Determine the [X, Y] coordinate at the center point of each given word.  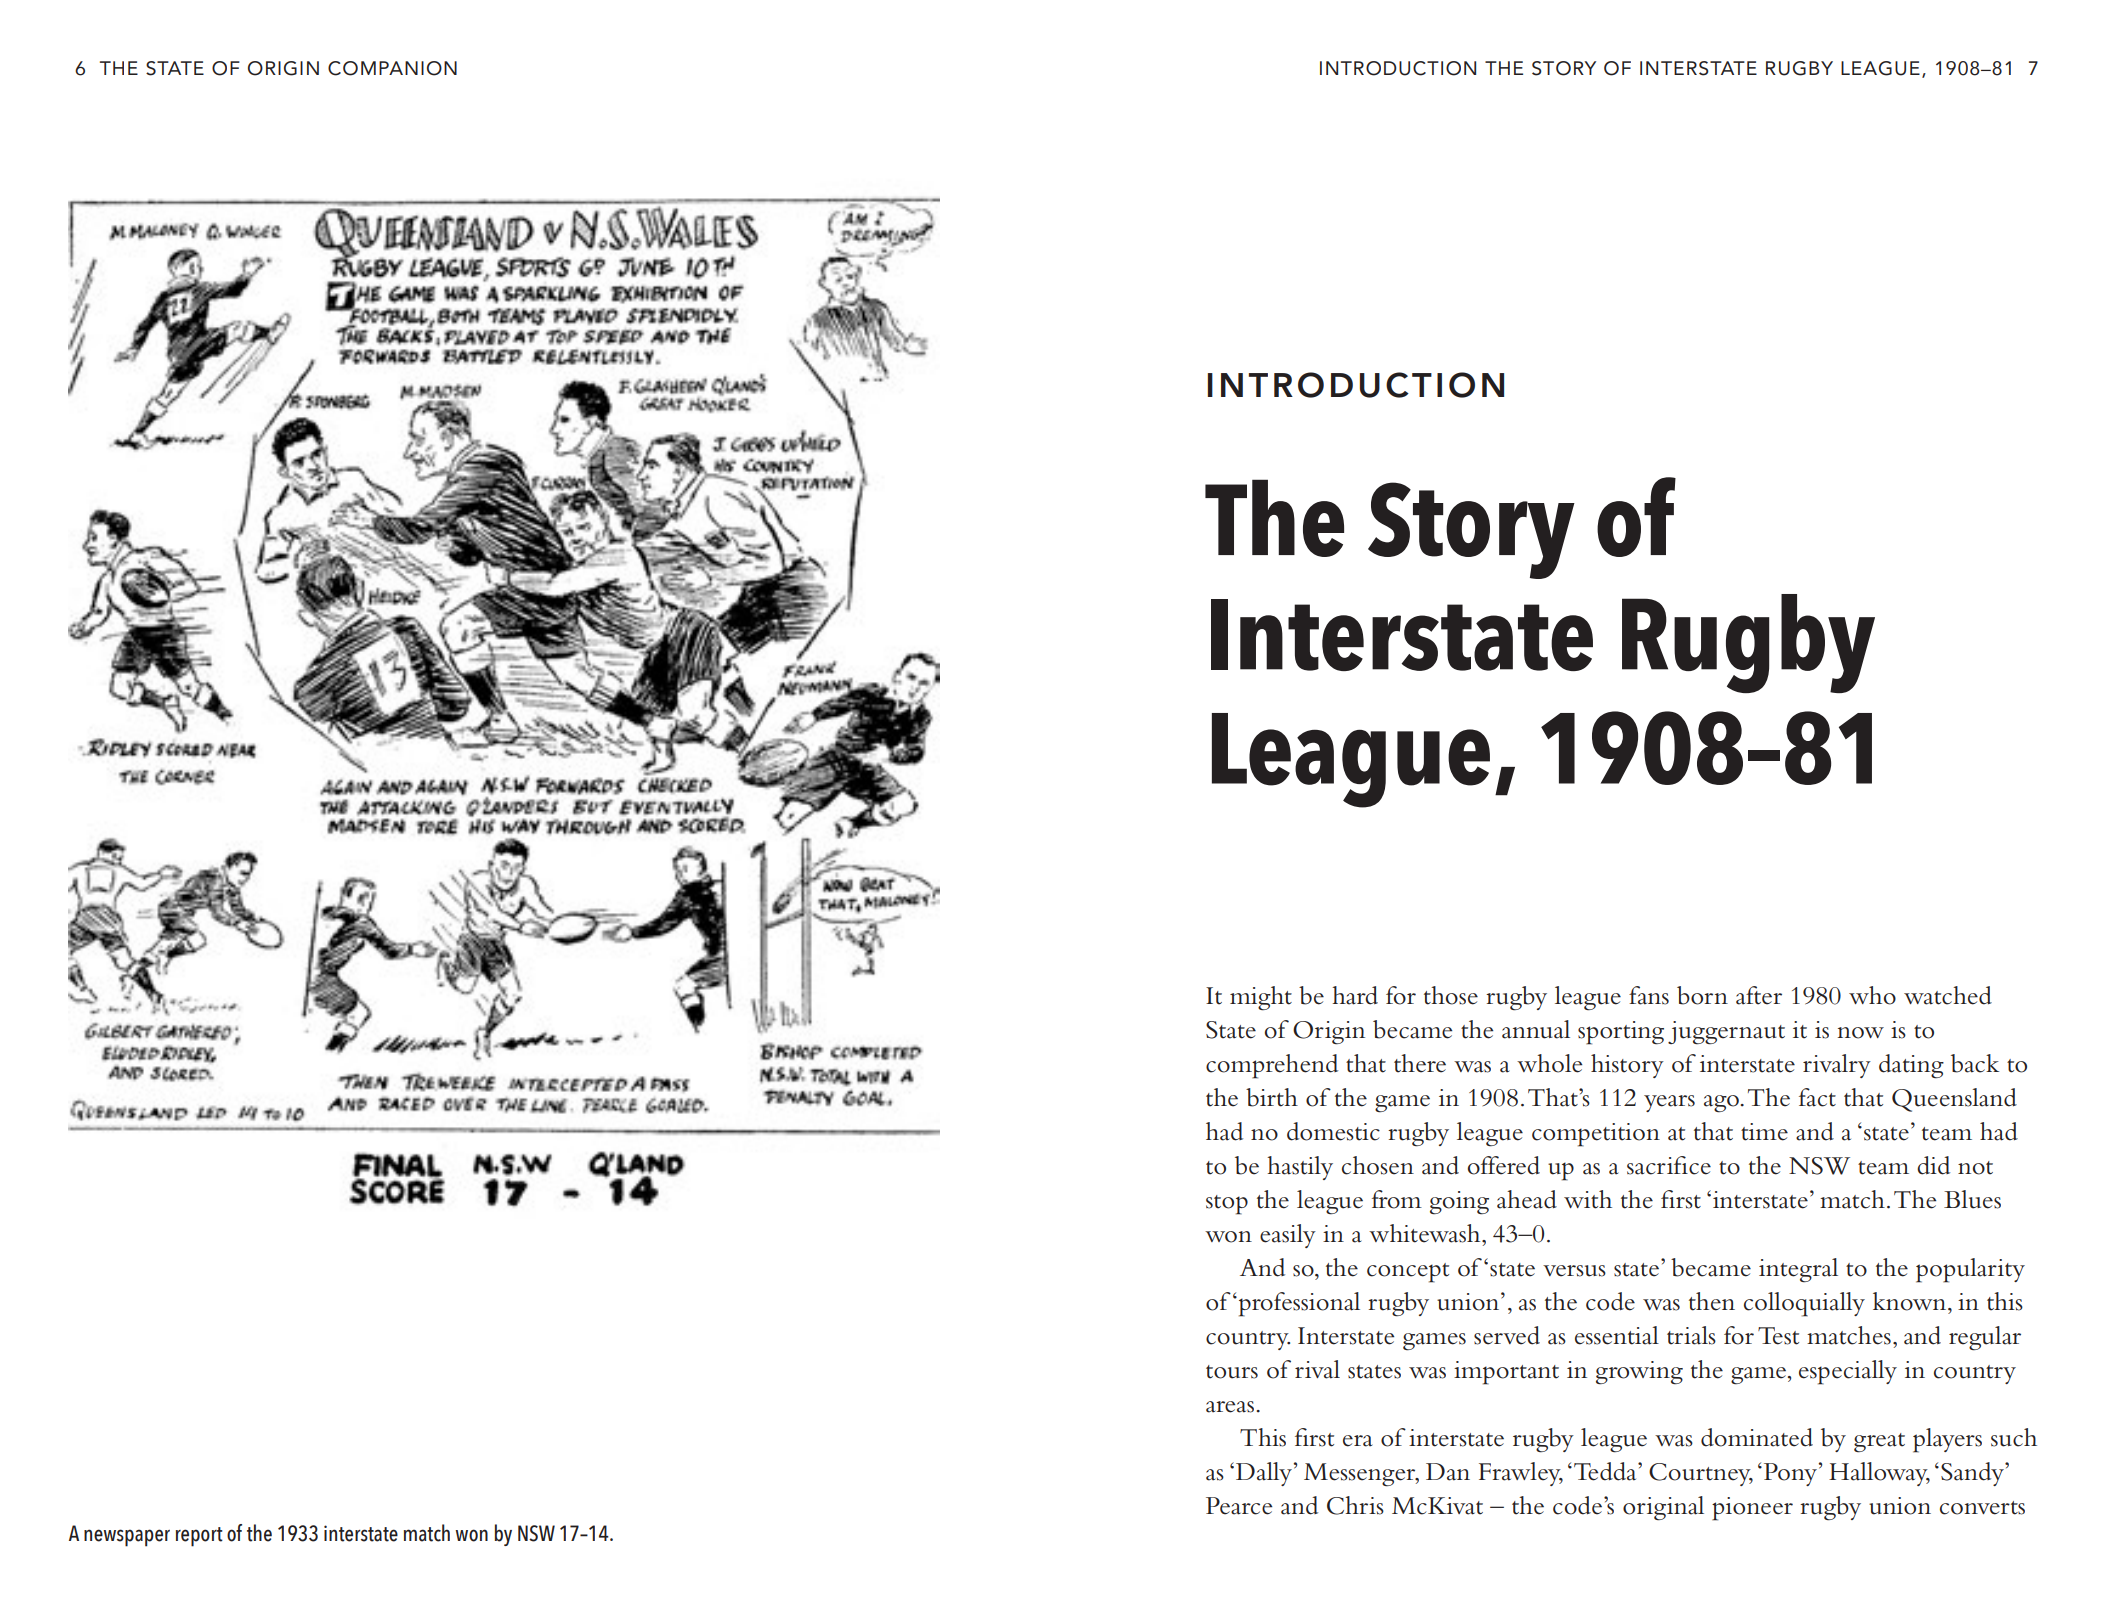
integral [1798, 1270]
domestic [1333, 1131]
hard [1355, 995]
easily [1288, 1236]
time [1764, 1132]
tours [1232, 1372]
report [199, 1537]
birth [1272, 1097]
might [1261, 998]
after [1759, 995]
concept [1408, 1273]
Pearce [1239, 1506]
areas [1230, 1407]
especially [1848, 1372]
